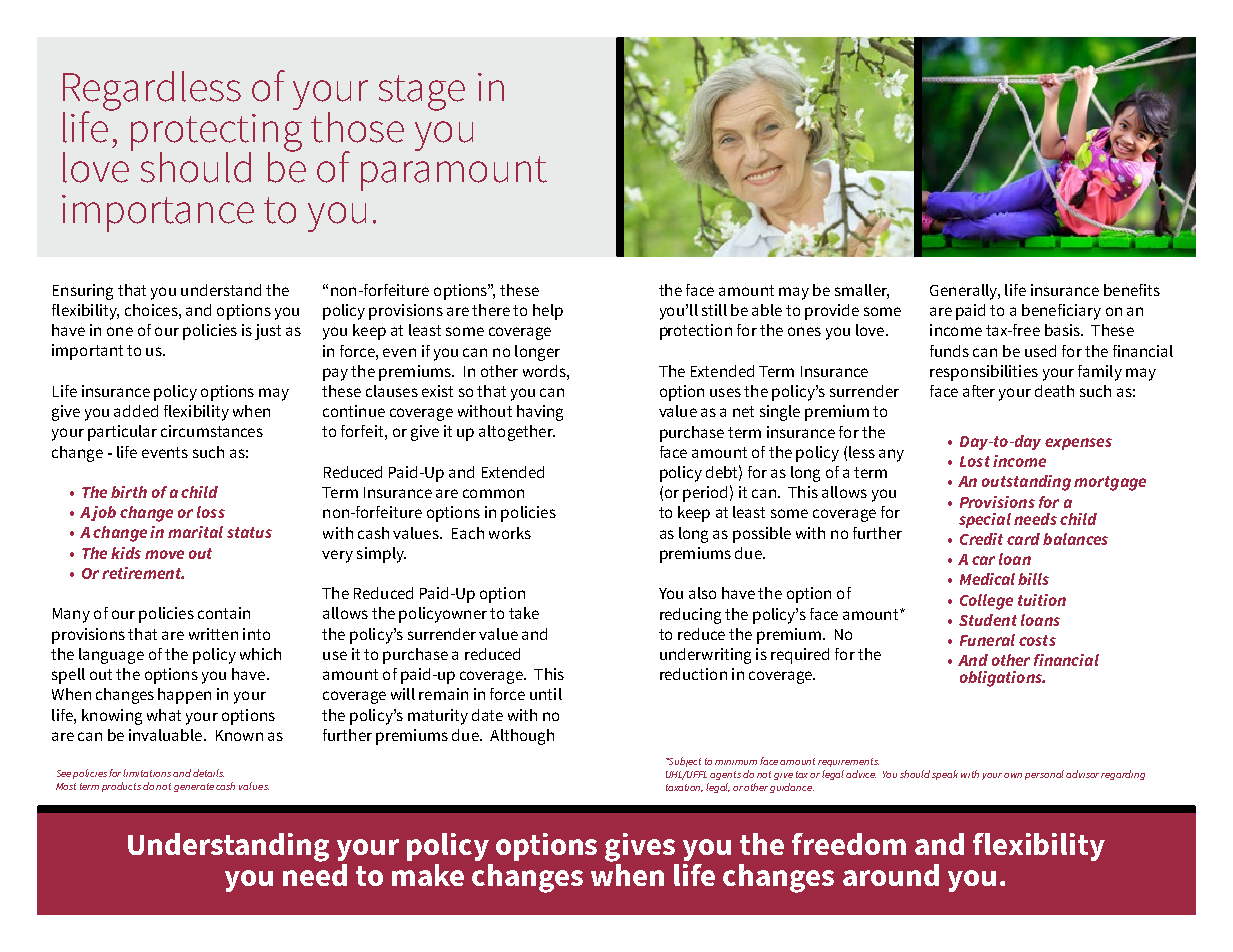 Image resolution: width=1233 pixels, height=952 pixels. I want to click on beneficiary, so click(1061, 312).
